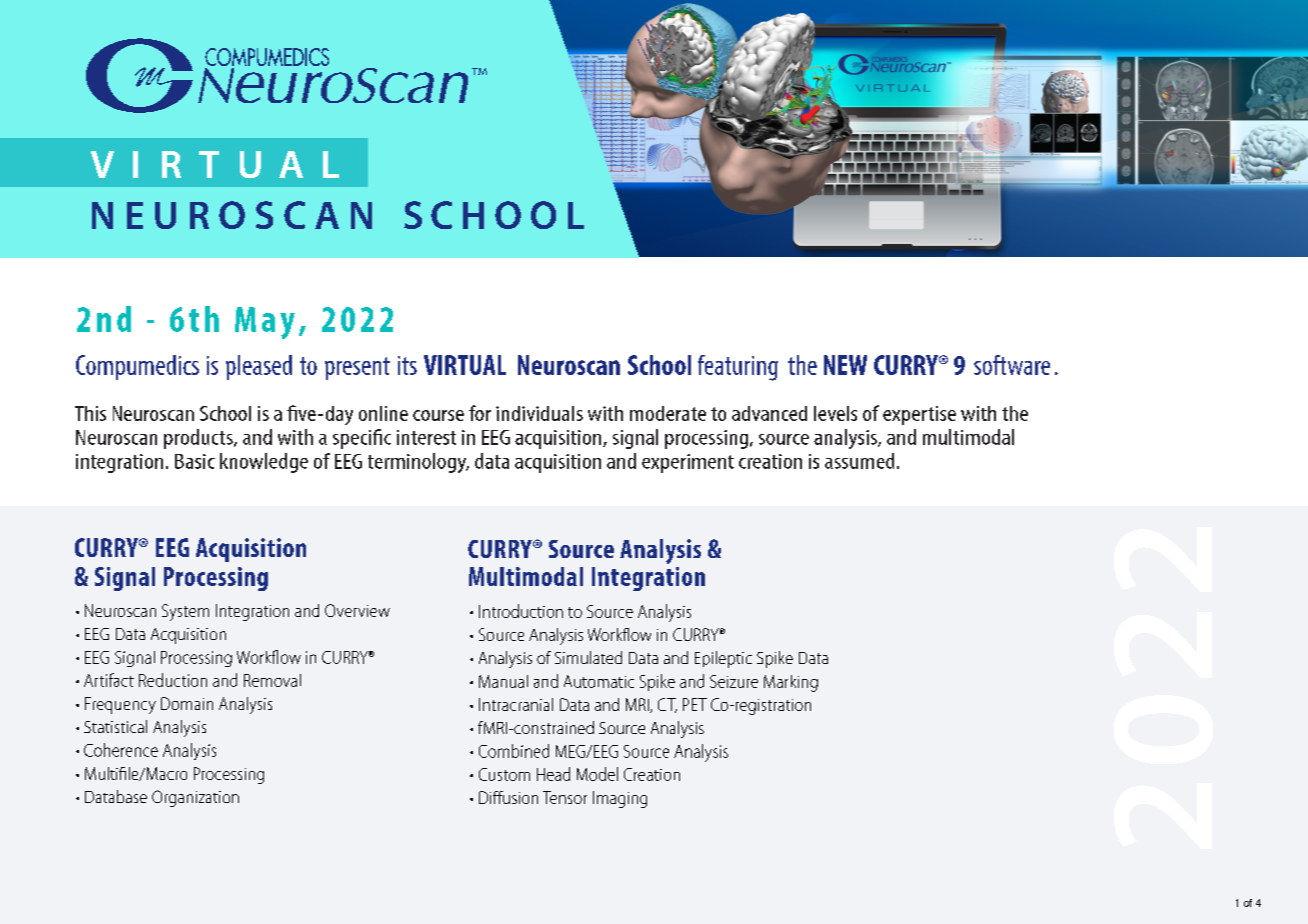 This screenshot has height=924, width=1308. What do you see at coordinates (521, 611) in the screenshot?
I see `Introduction` at bounding box center [521, 611].
